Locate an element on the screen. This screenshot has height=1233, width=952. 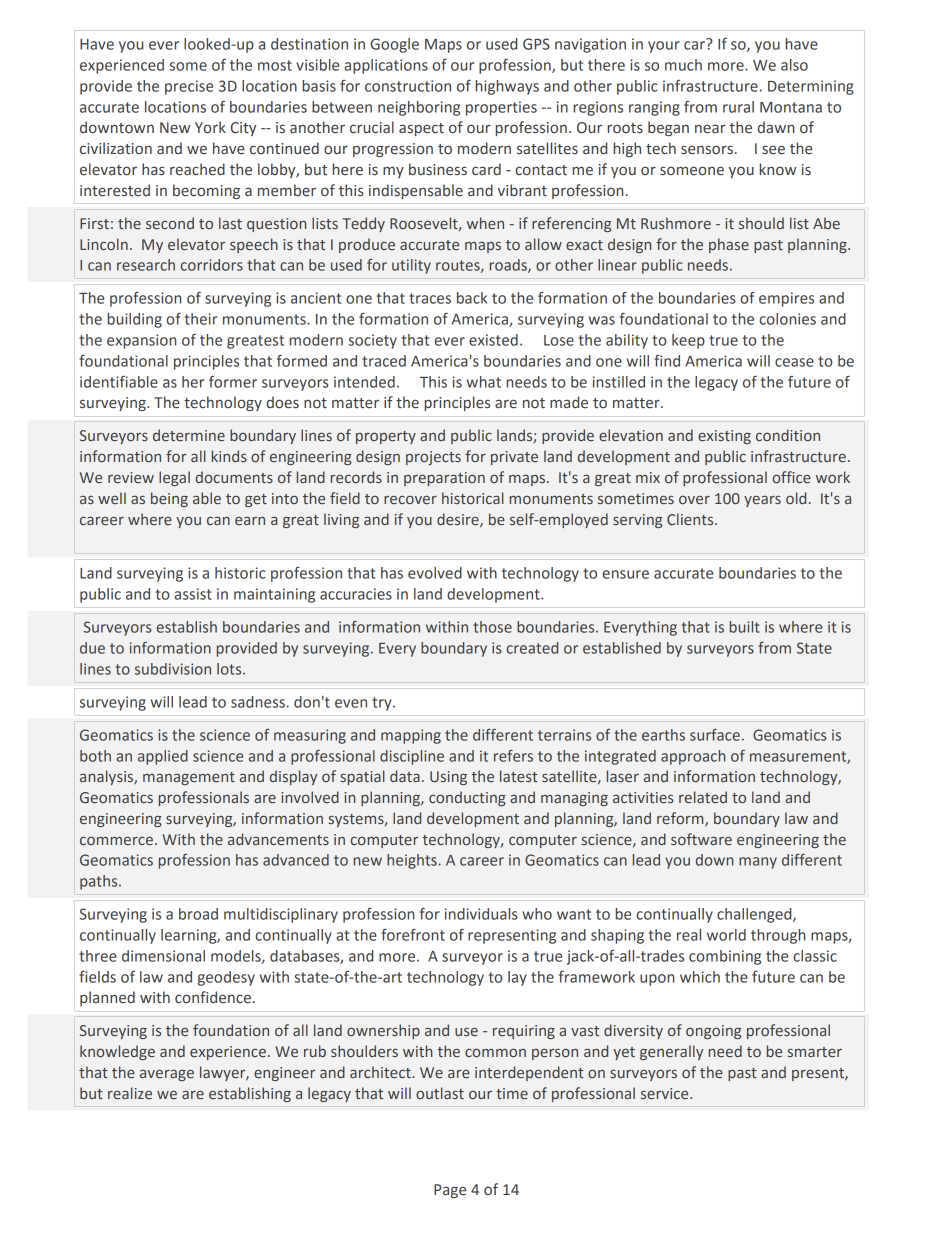
those is located at coordinates (492, 627).
